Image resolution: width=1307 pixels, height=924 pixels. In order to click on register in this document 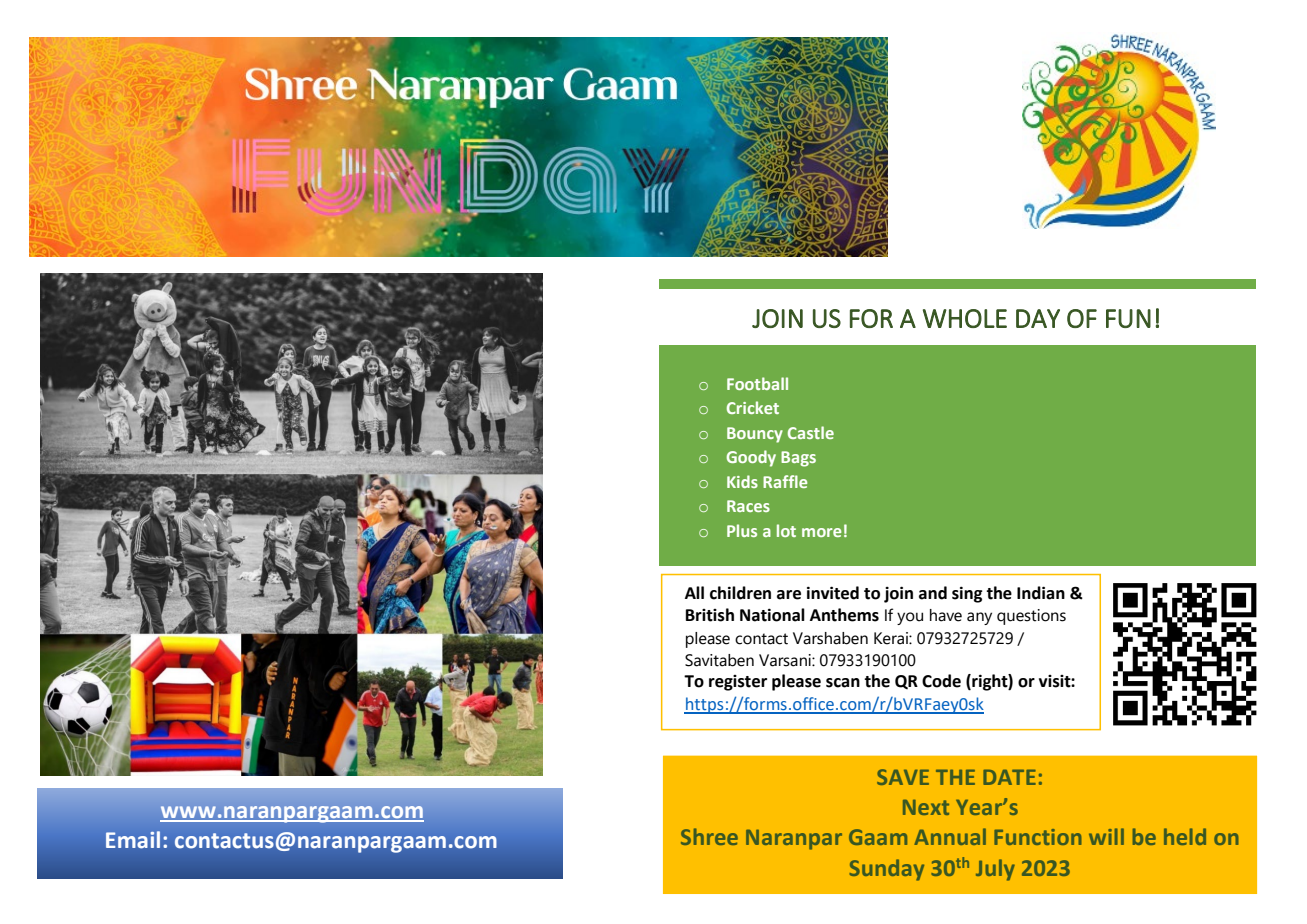, I will do `click(738, 683)`.
